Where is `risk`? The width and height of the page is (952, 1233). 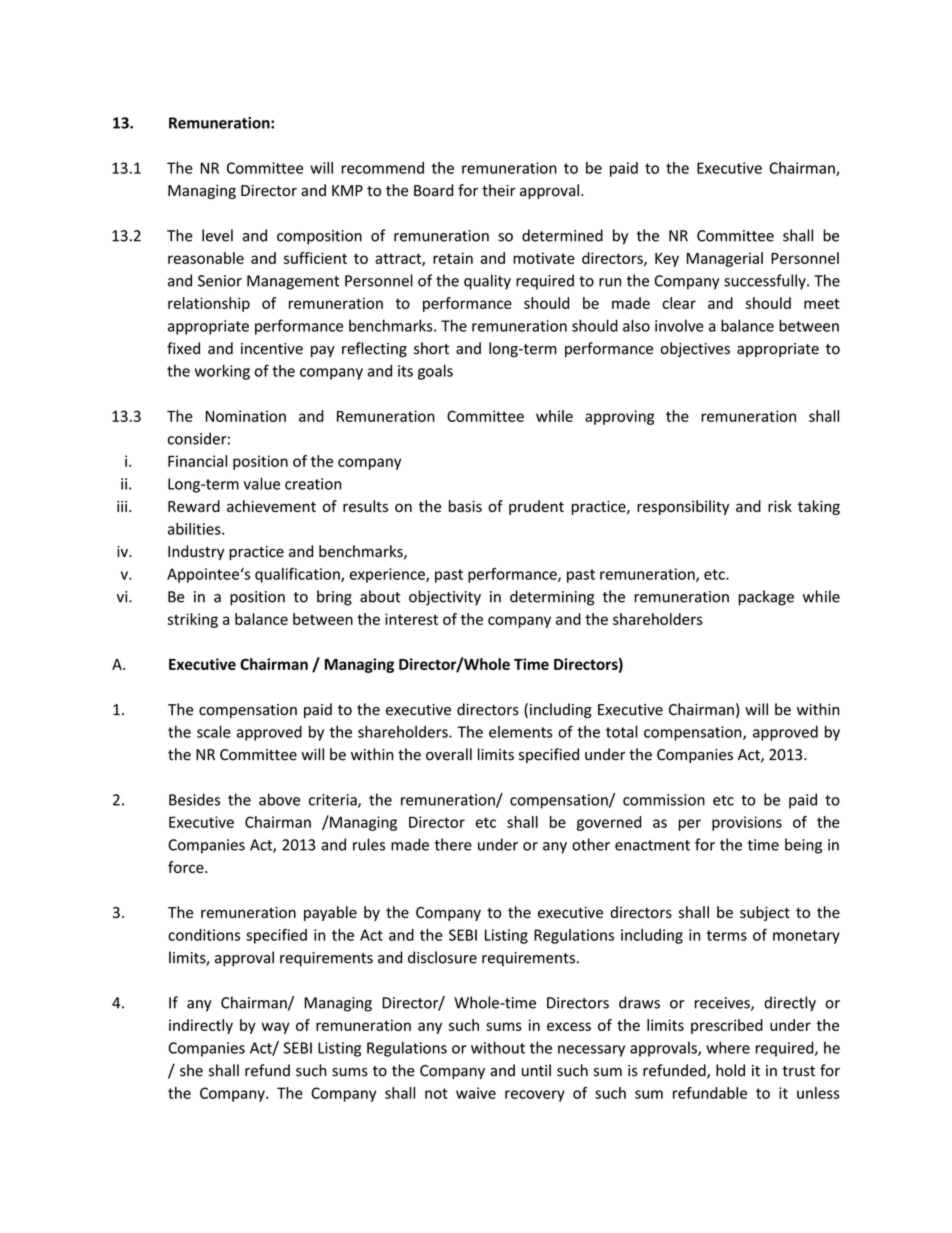 risk is located at coordinates (780, 506).
